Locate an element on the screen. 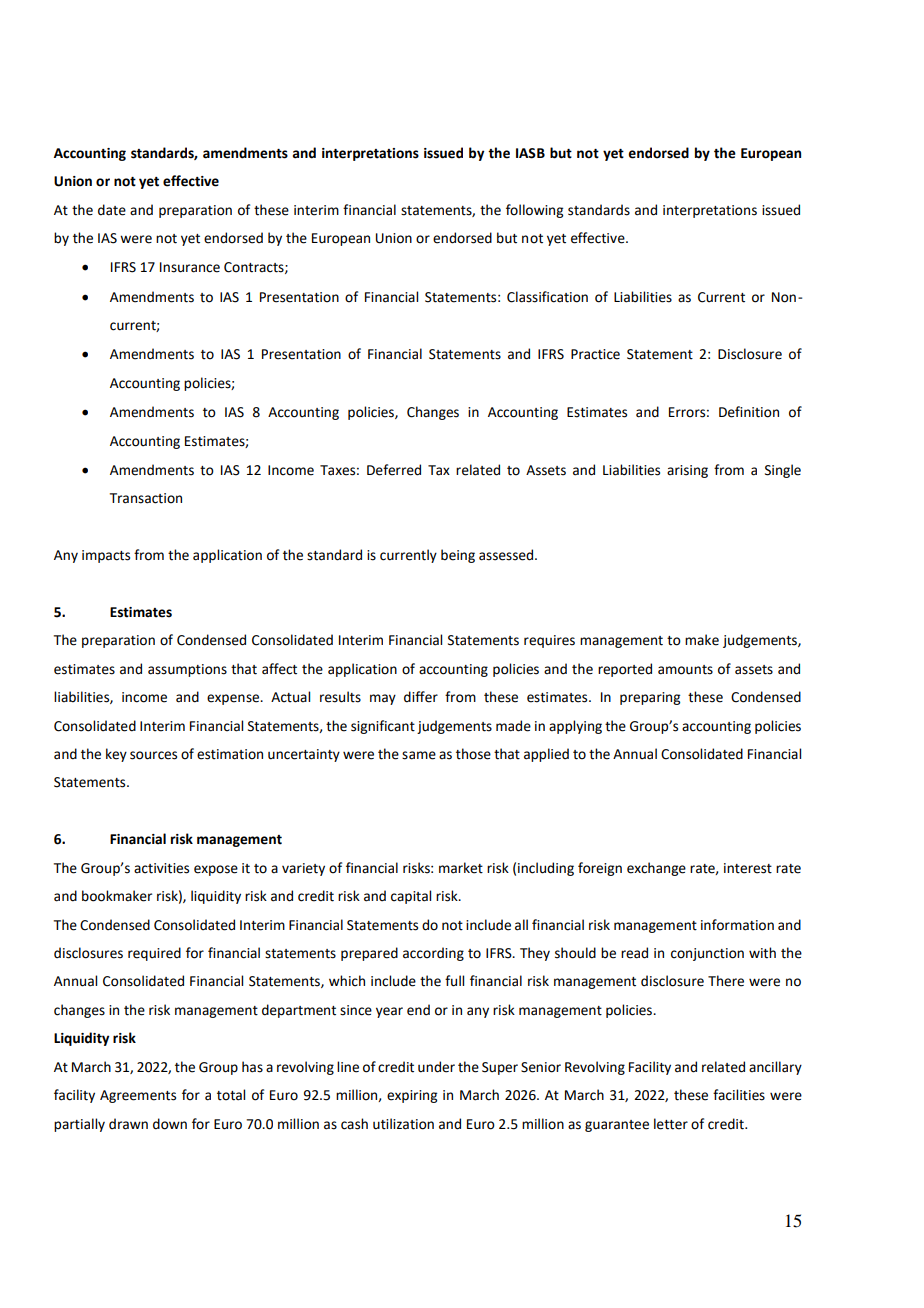  following is located at coordinates (534, 211).
